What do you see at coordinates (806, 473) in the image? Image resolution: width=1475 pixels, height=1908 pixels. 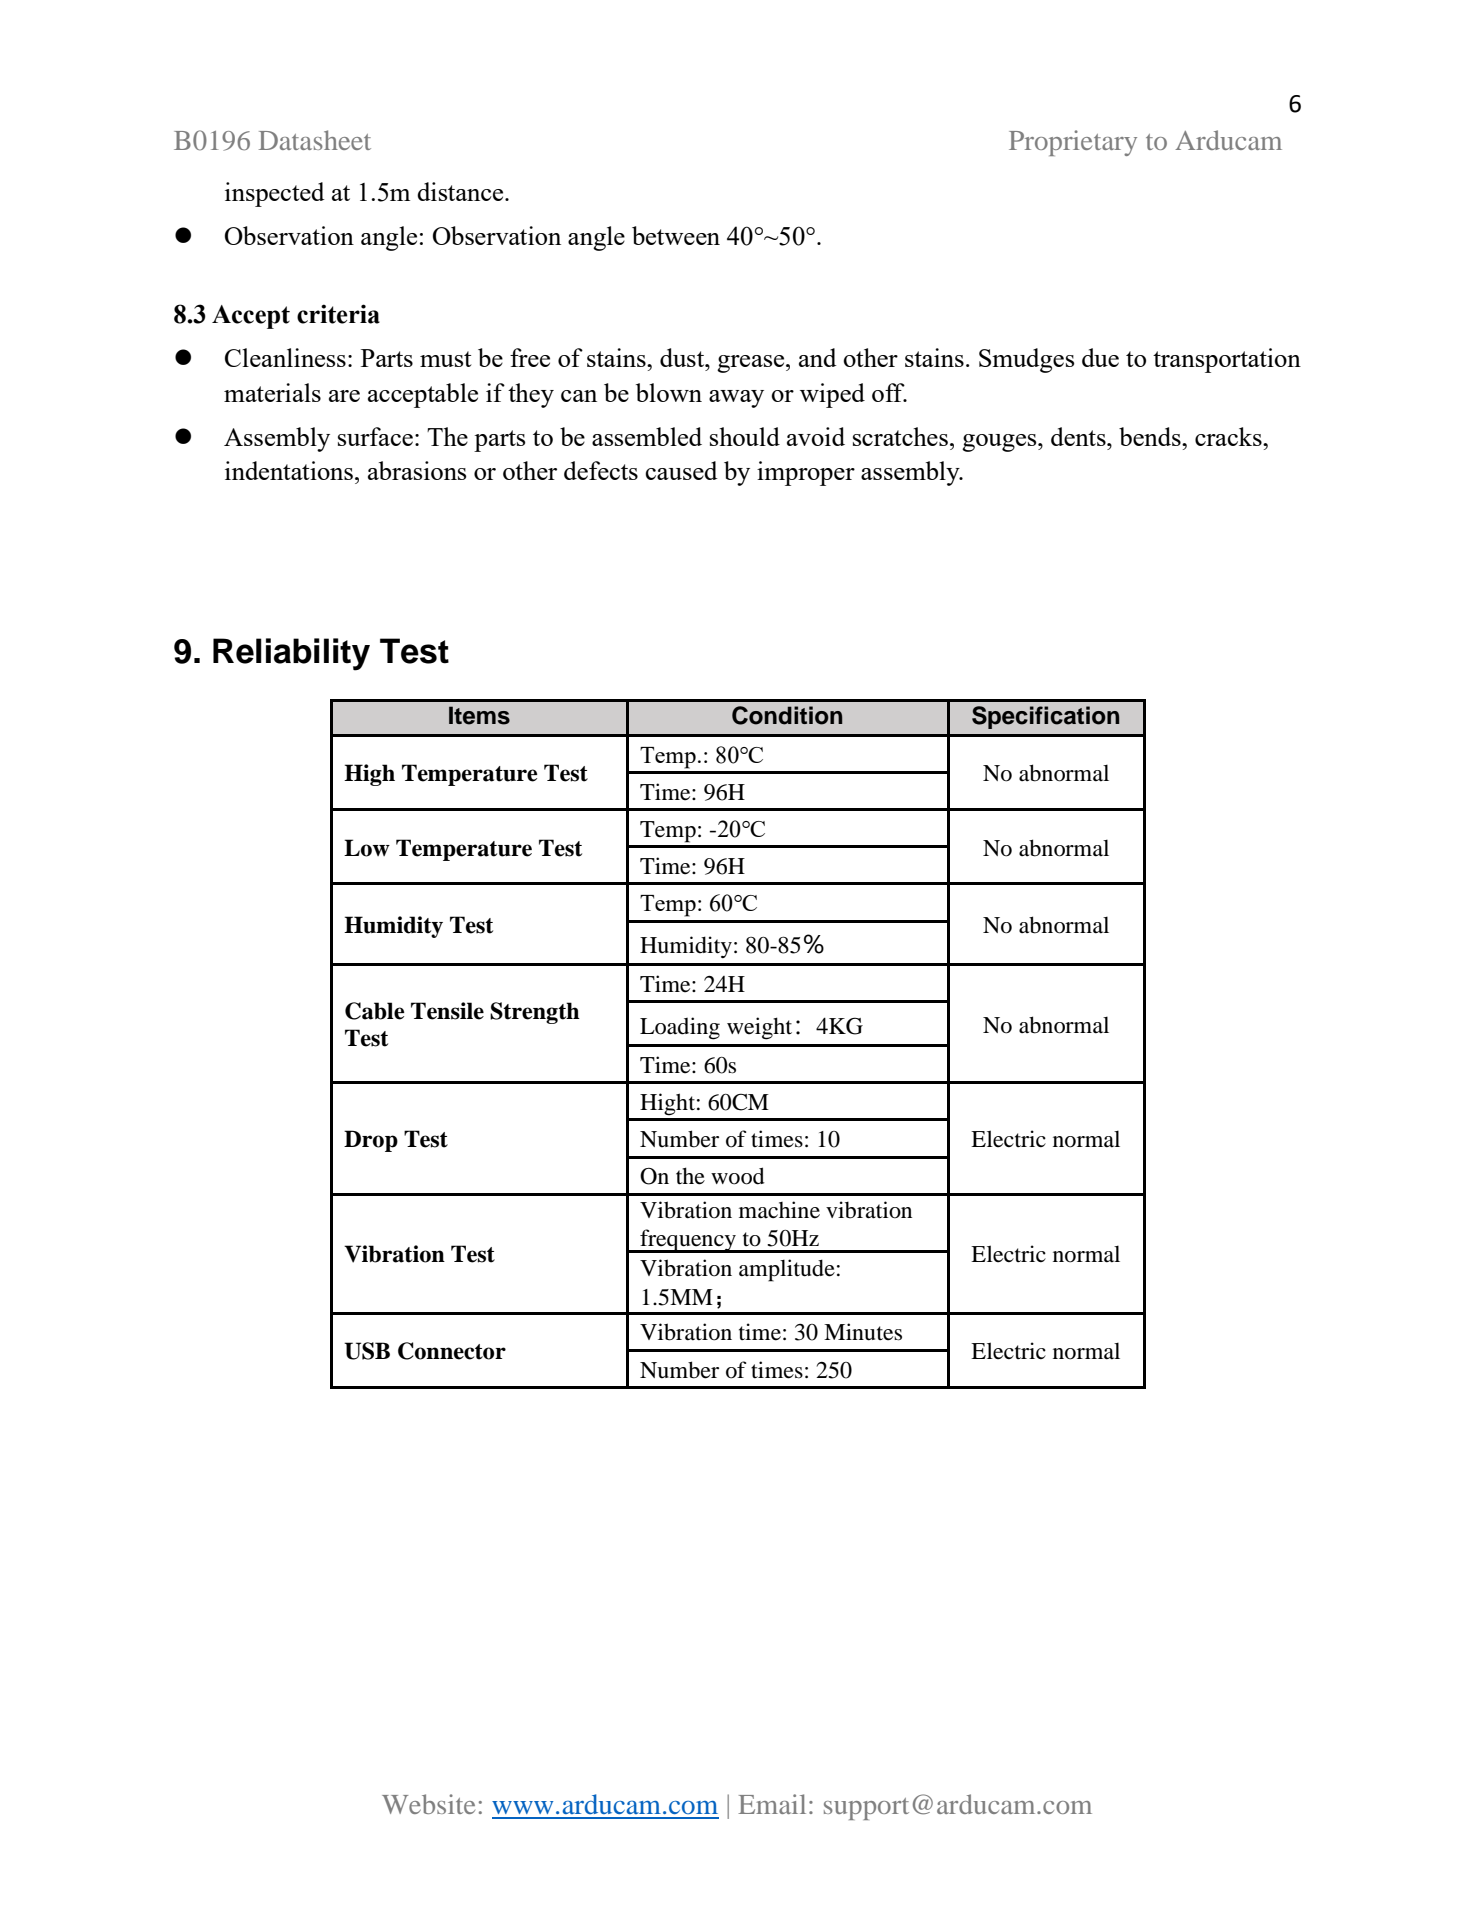 I see `improper` at bounding box center [806, 473].
